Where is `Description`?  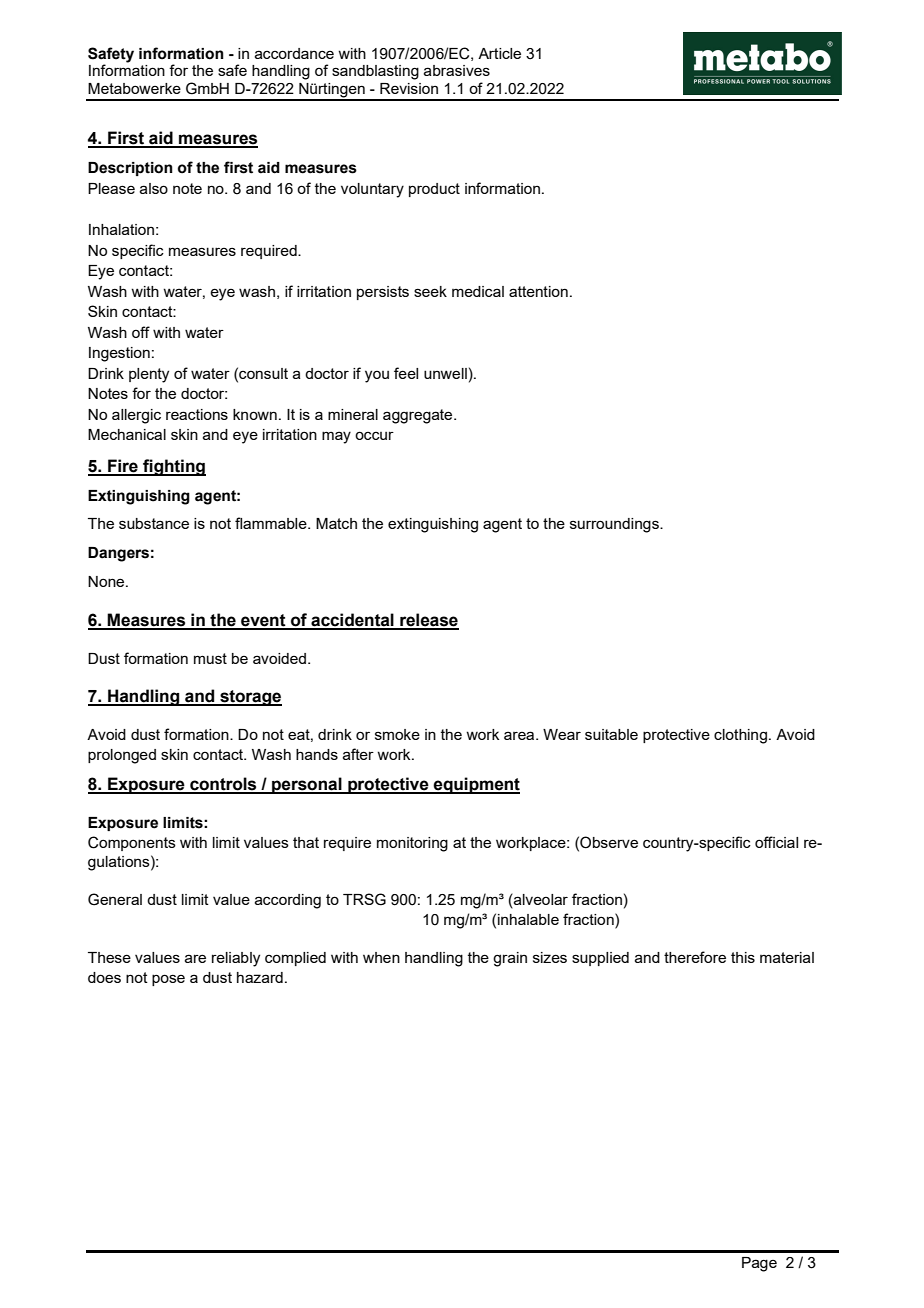 Description is located at coordinates (130, 169).
